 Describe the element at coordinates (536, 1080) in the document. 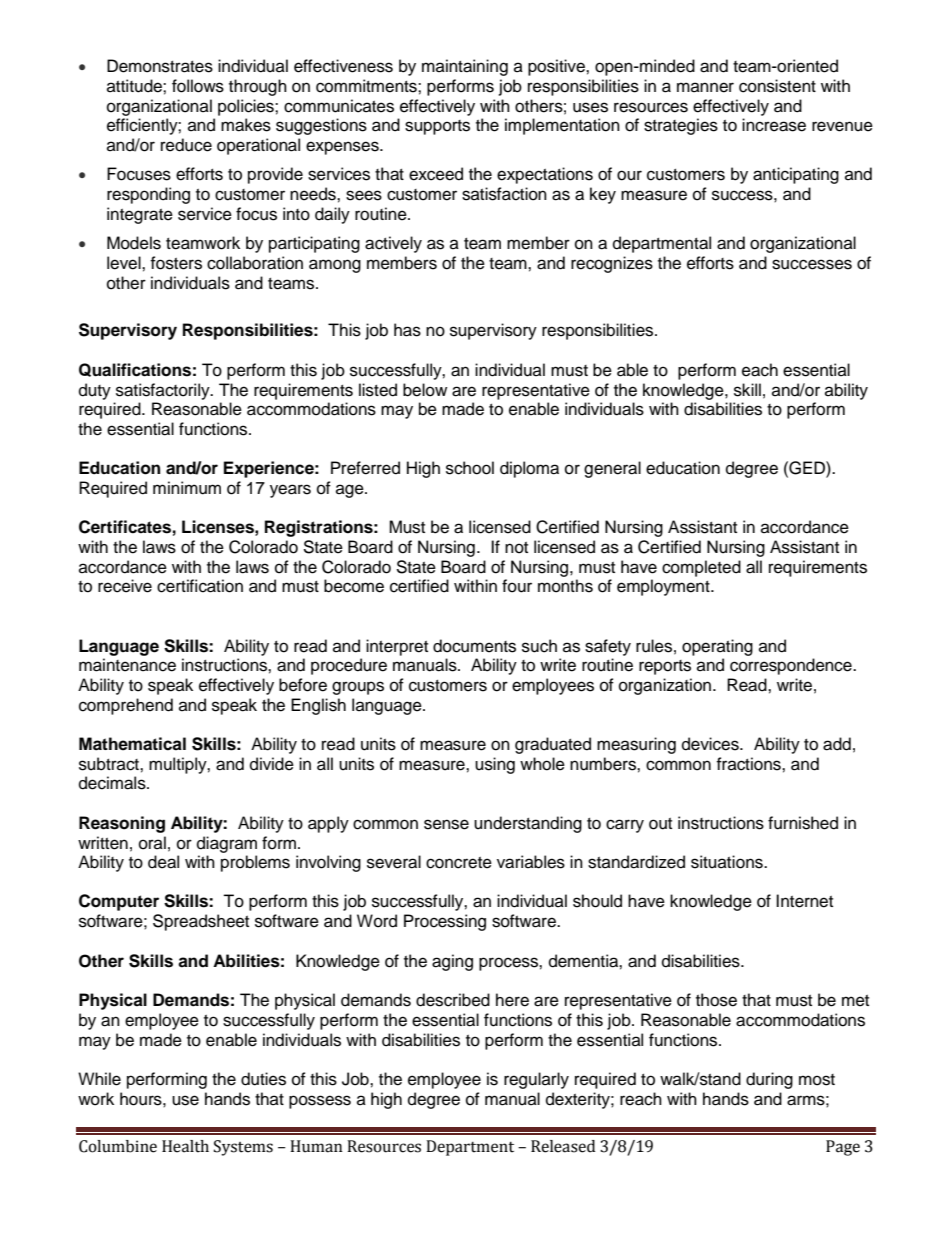

I see `regularly` at that location.
